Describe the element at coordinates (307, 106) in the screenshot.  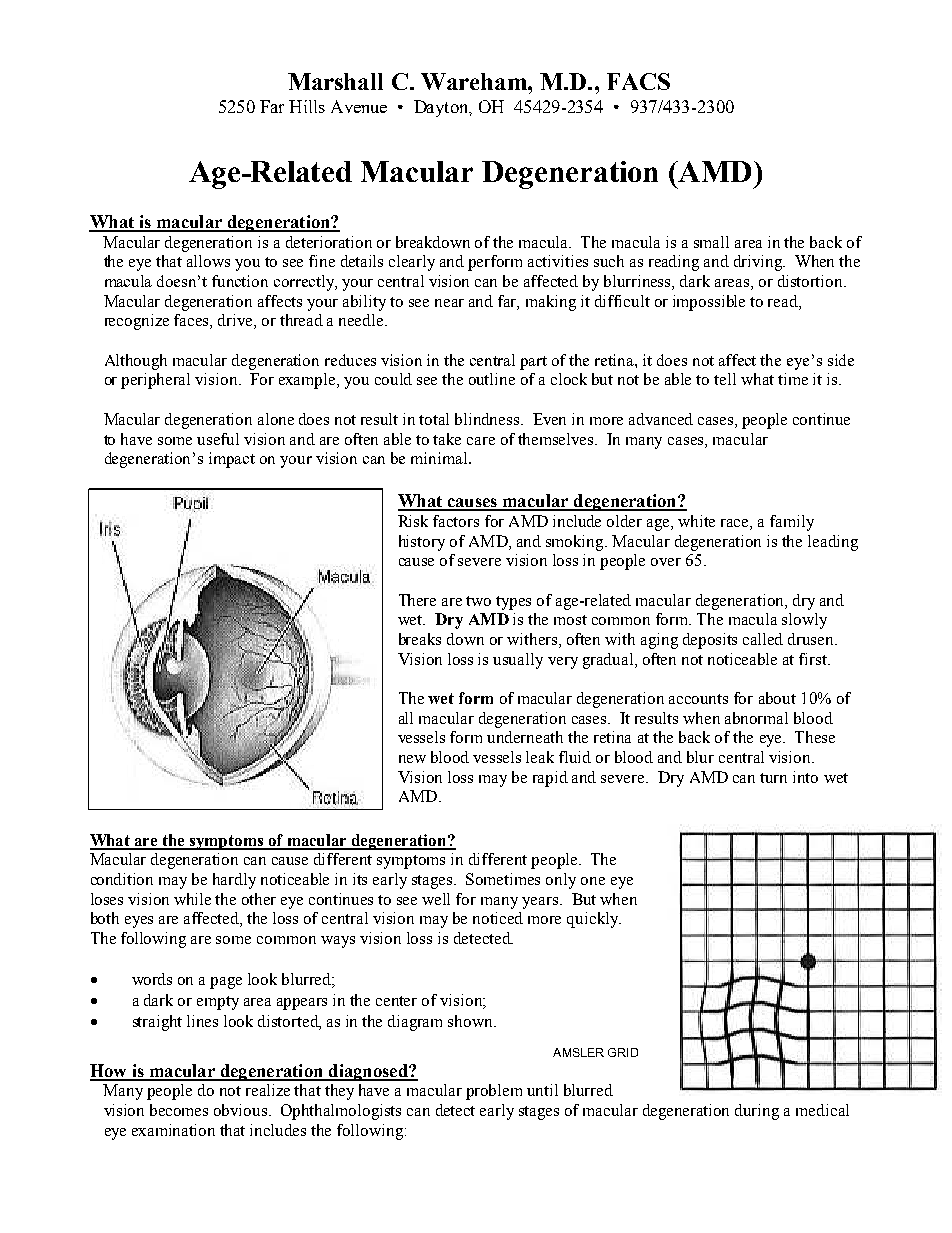
I see `Hills` at that location.
